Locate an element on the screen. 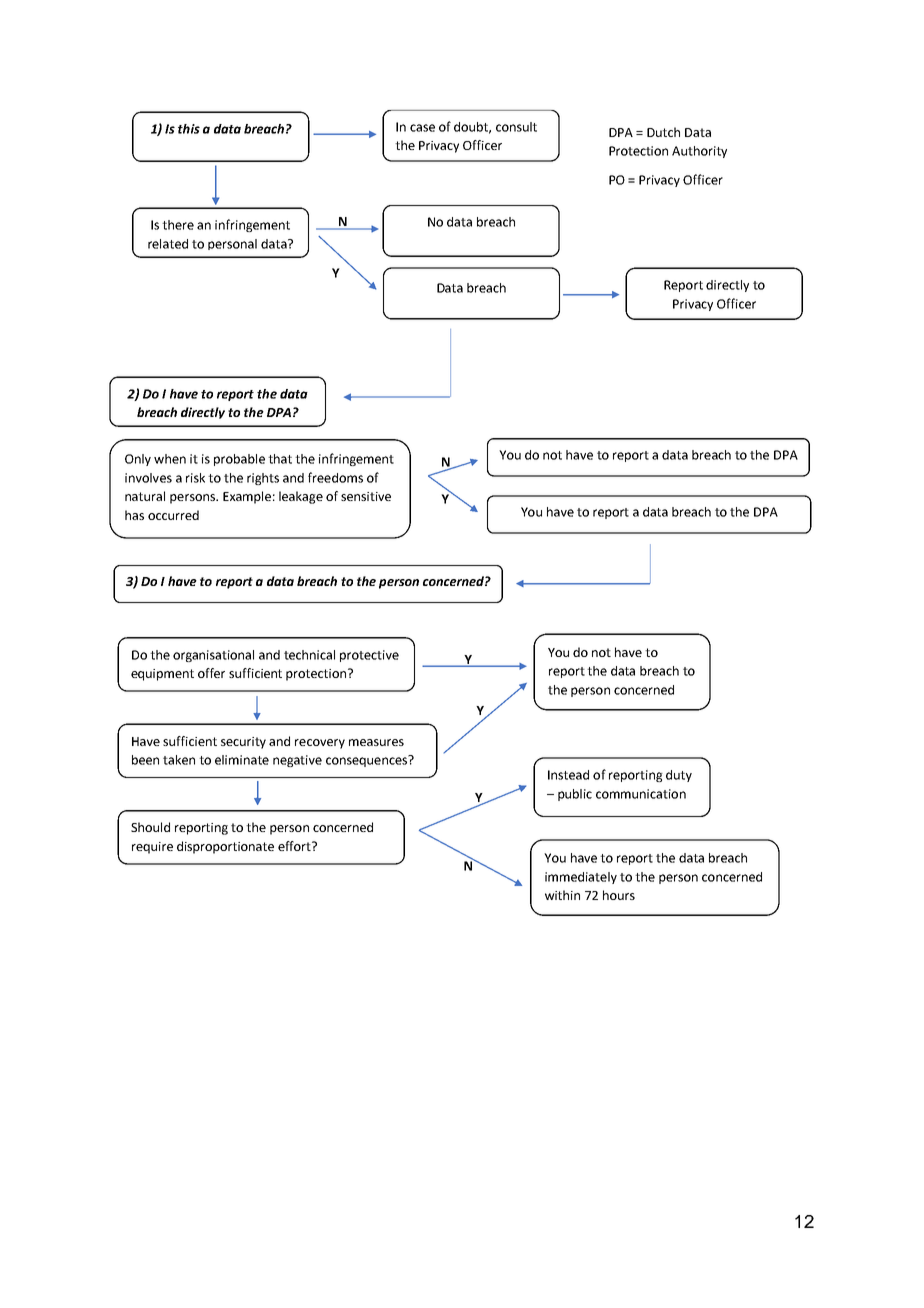 Image resolution: width=924 pixels, height=1308 pixels. sensitive is located at coordinates (366, 496).
